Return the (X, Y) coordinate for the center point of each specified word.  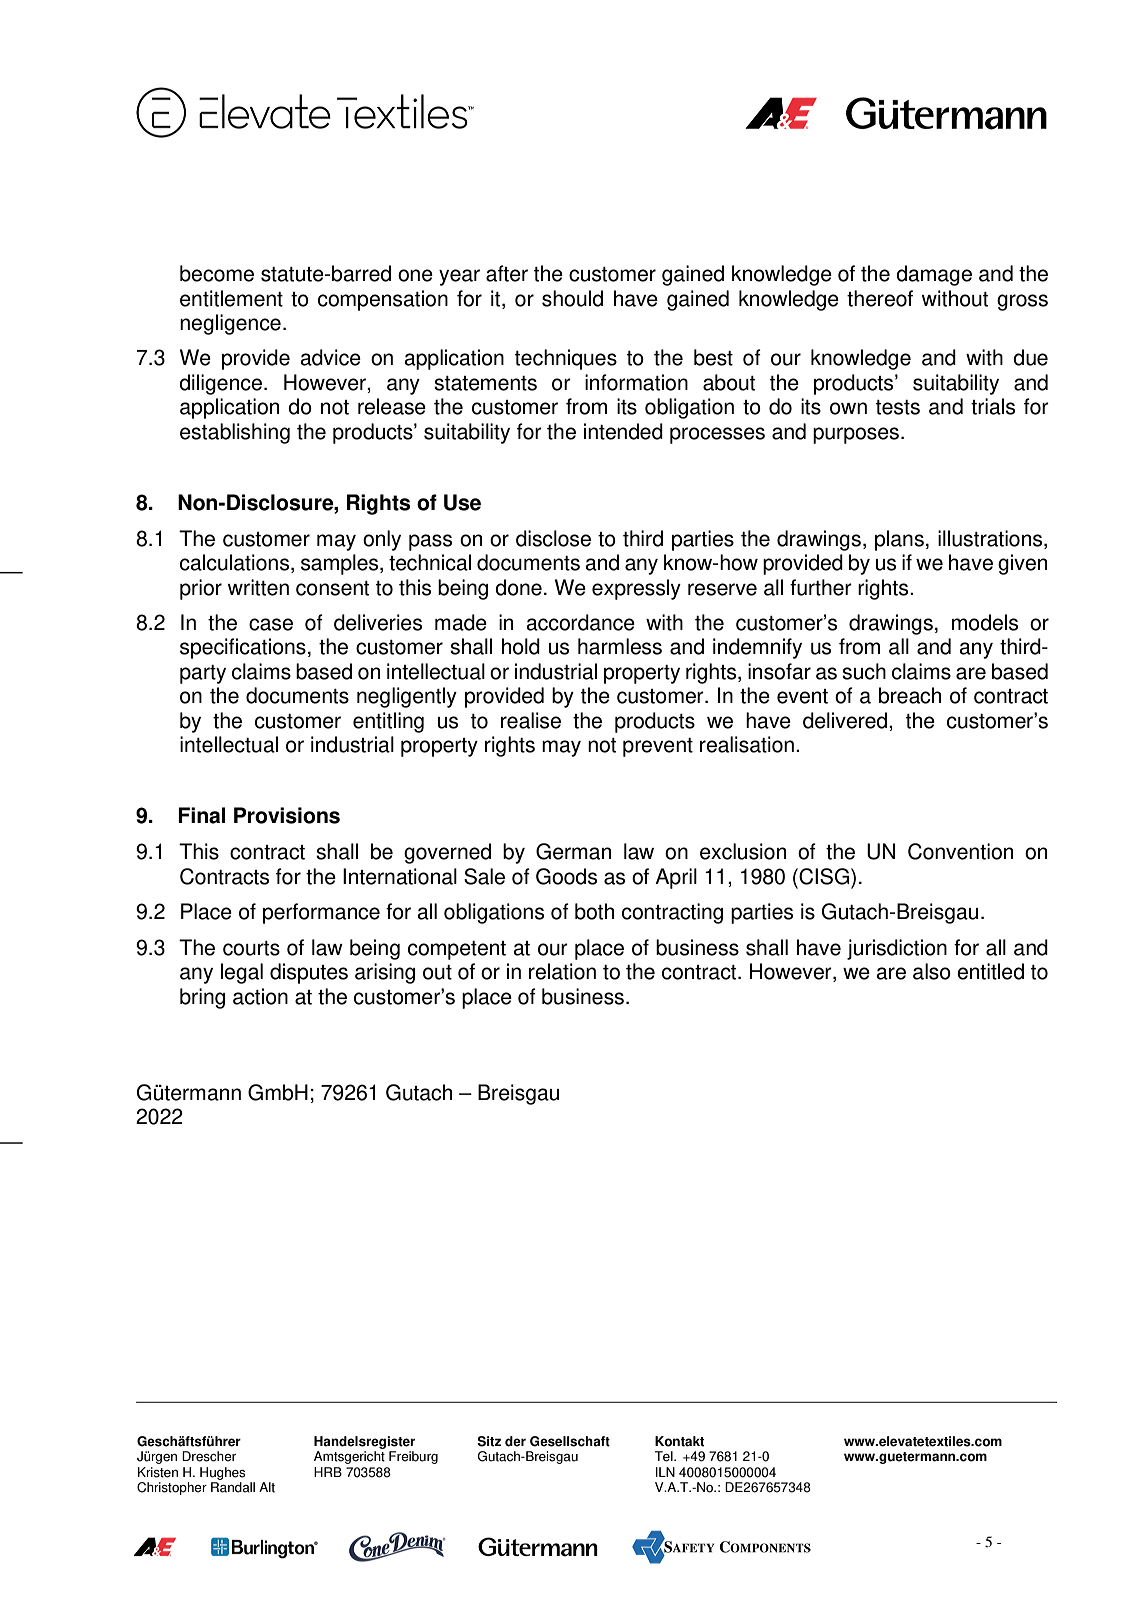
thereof (880, 298)
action (260, 996)
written (258, 587)
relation (562, 971)
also (932, 971)
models (985, 622)
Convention (960, 851)
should (572, 298)
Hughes (222, 1473)
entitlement (231, 298)
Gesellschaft (570, 1441)
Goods (566, 876)
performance (321, 913)
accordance (580, 622)
